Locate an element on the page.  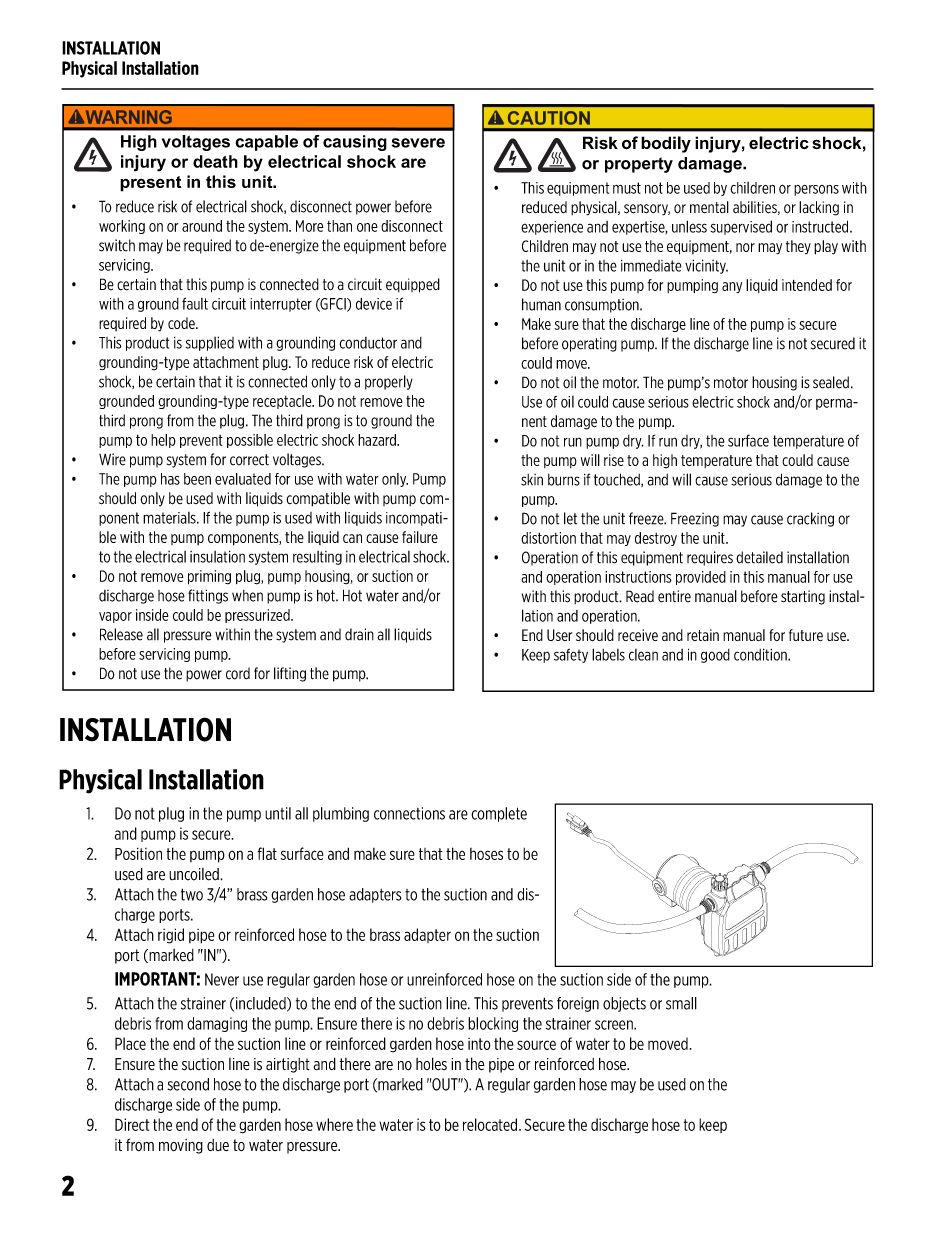
Freezing is located at coordinates (695, 519).
